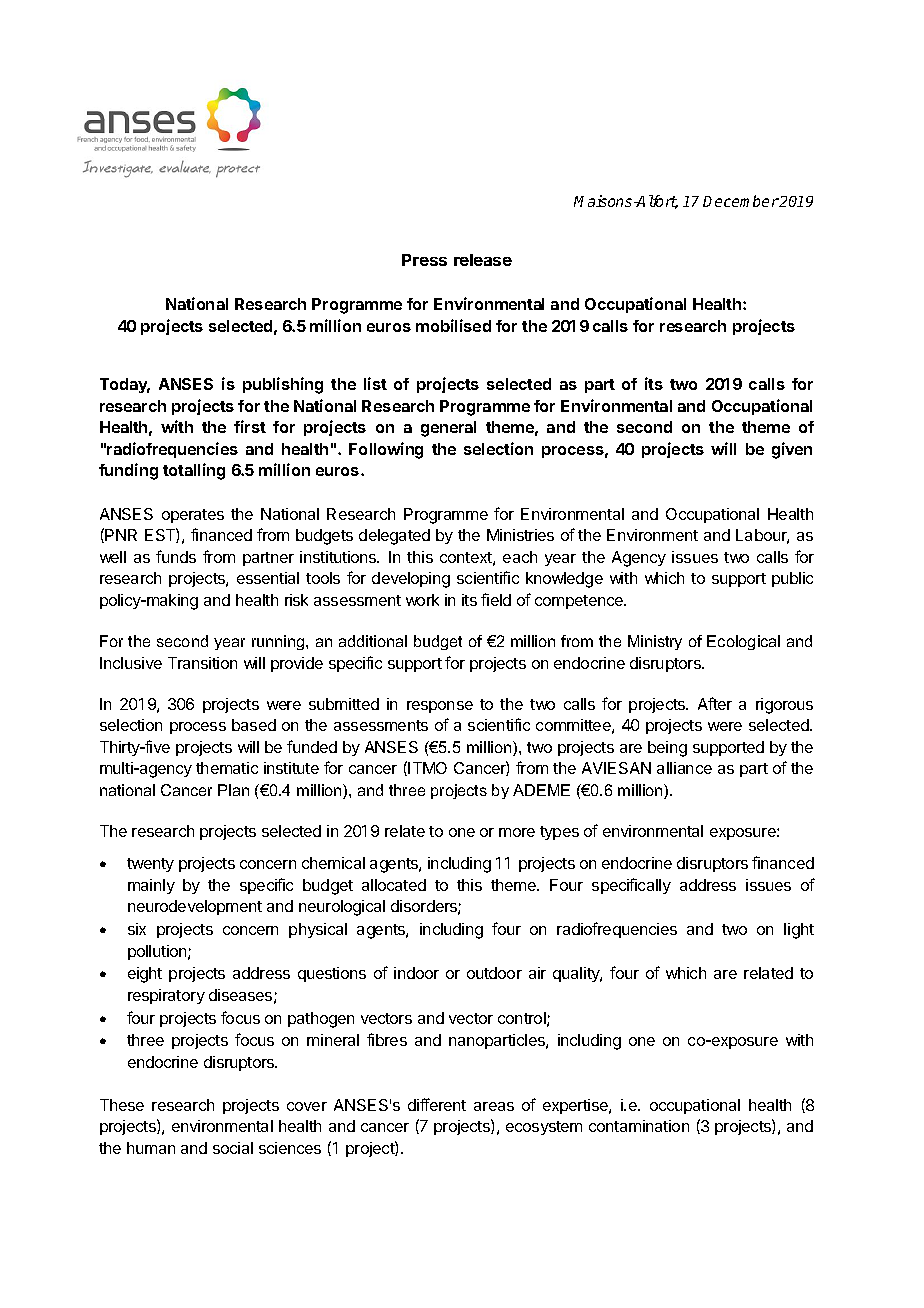 This page has height=1308, width=924. Describe the element at coordinates (483, 260) in the page. I see `release` at that location.
